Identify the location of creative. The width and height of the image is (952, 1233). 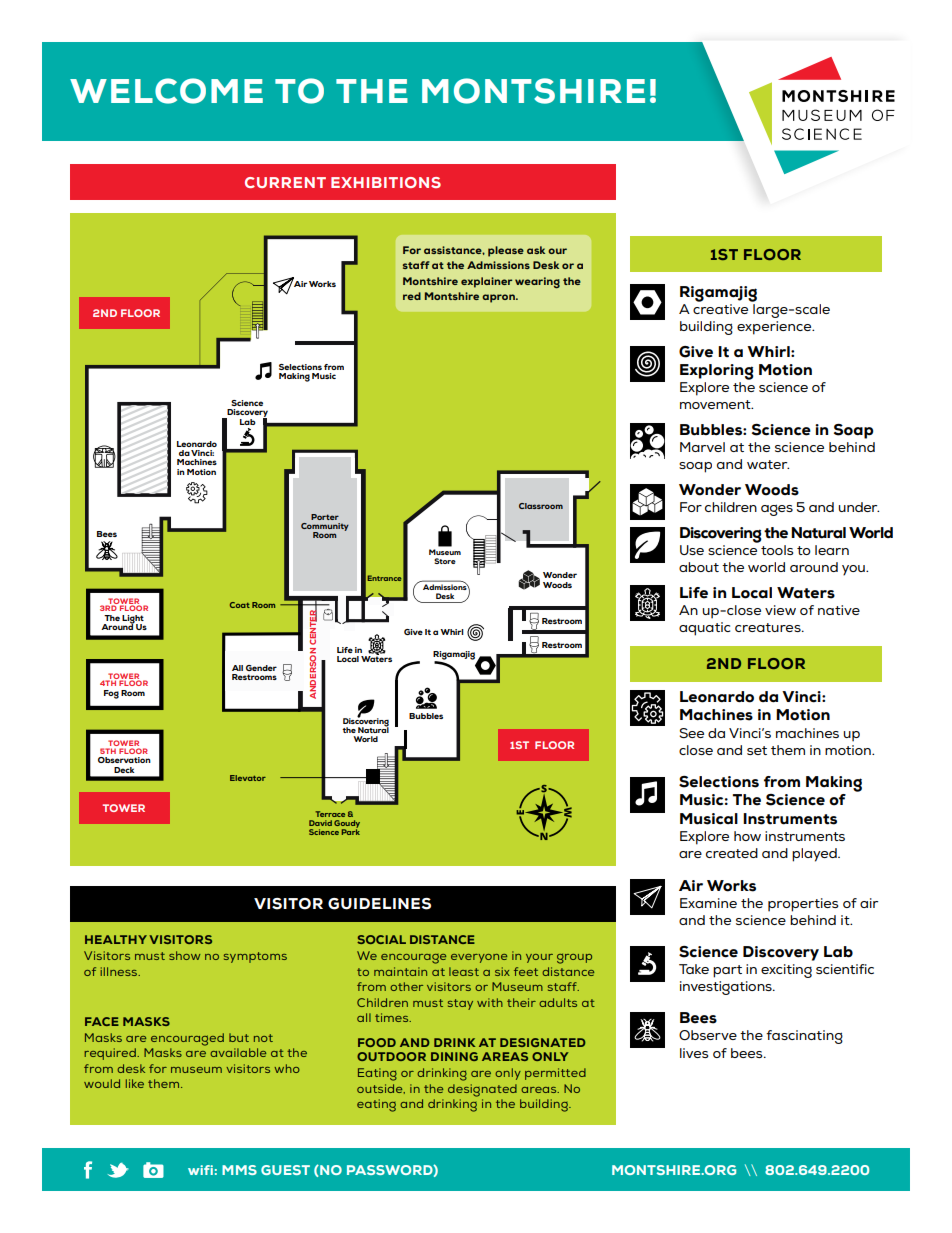
(722, 307).
